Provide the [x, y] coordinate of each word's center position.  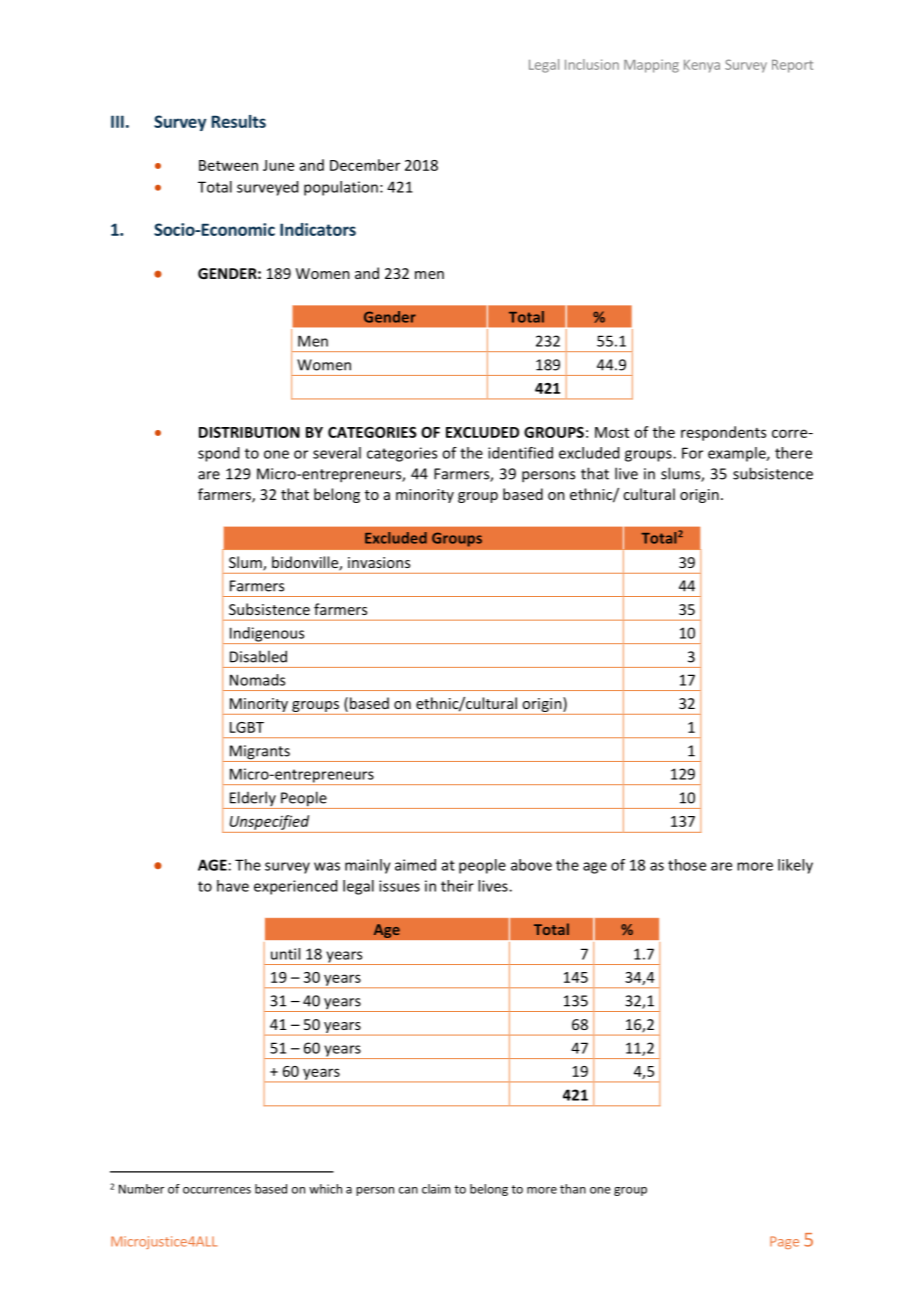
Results [239, 121]
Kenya [702, 66]
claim [436, 1189]
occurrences [217, 1190]
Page [784, 1242]
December [365, 165]
